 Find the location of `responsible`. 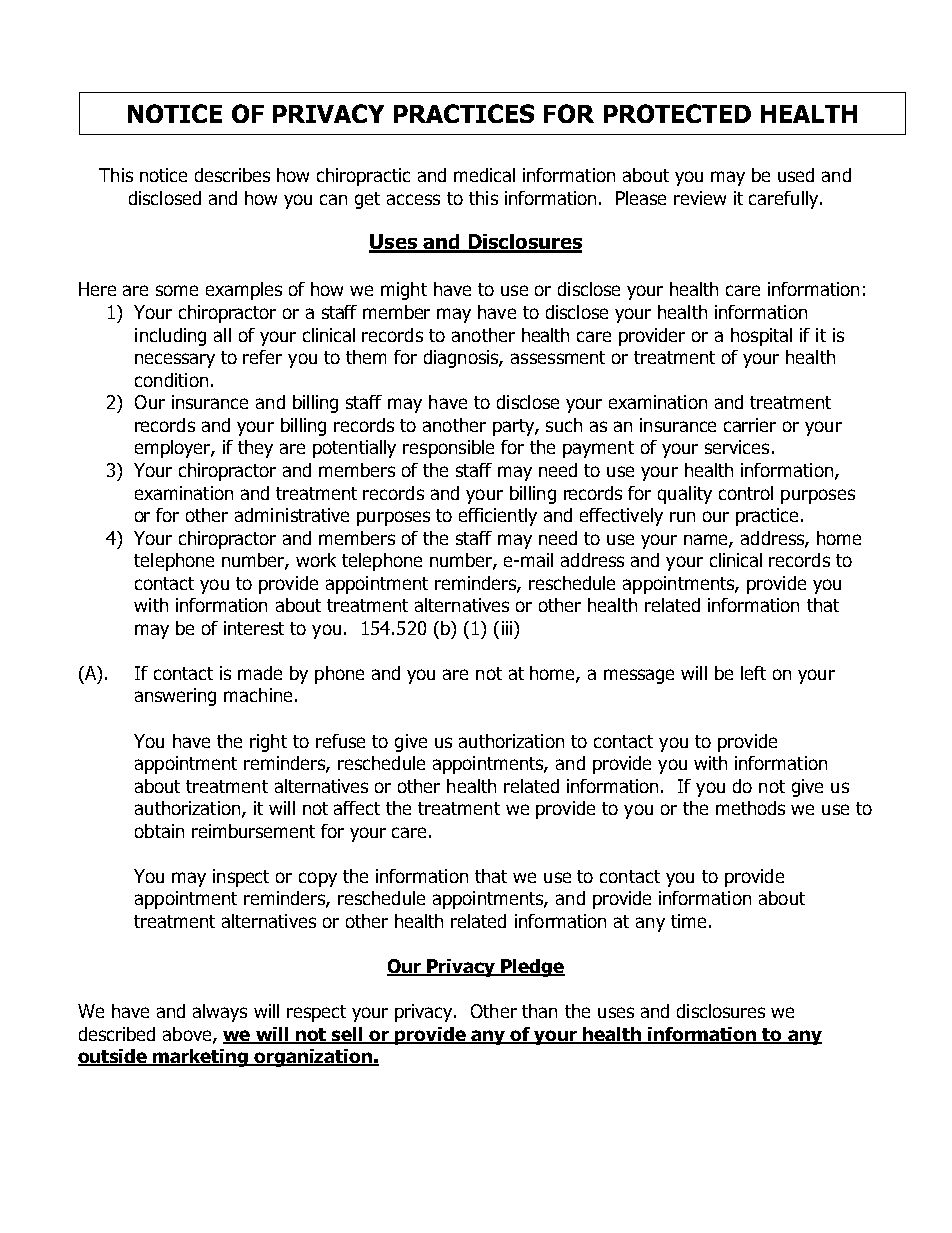

responsible is located at coordinates (448, 449).
